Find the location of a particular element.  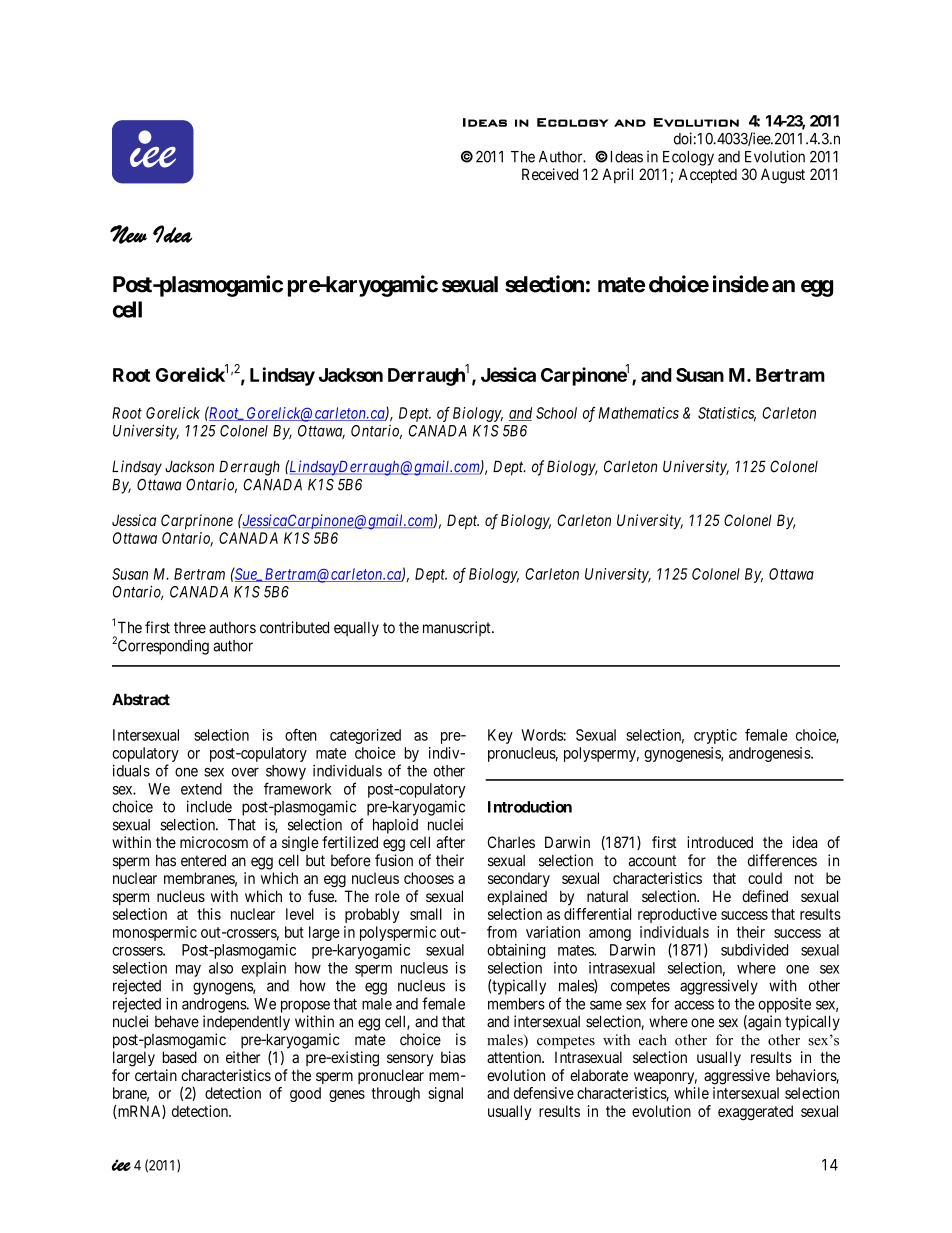

manuscript is located at coordinates (458, 629).
